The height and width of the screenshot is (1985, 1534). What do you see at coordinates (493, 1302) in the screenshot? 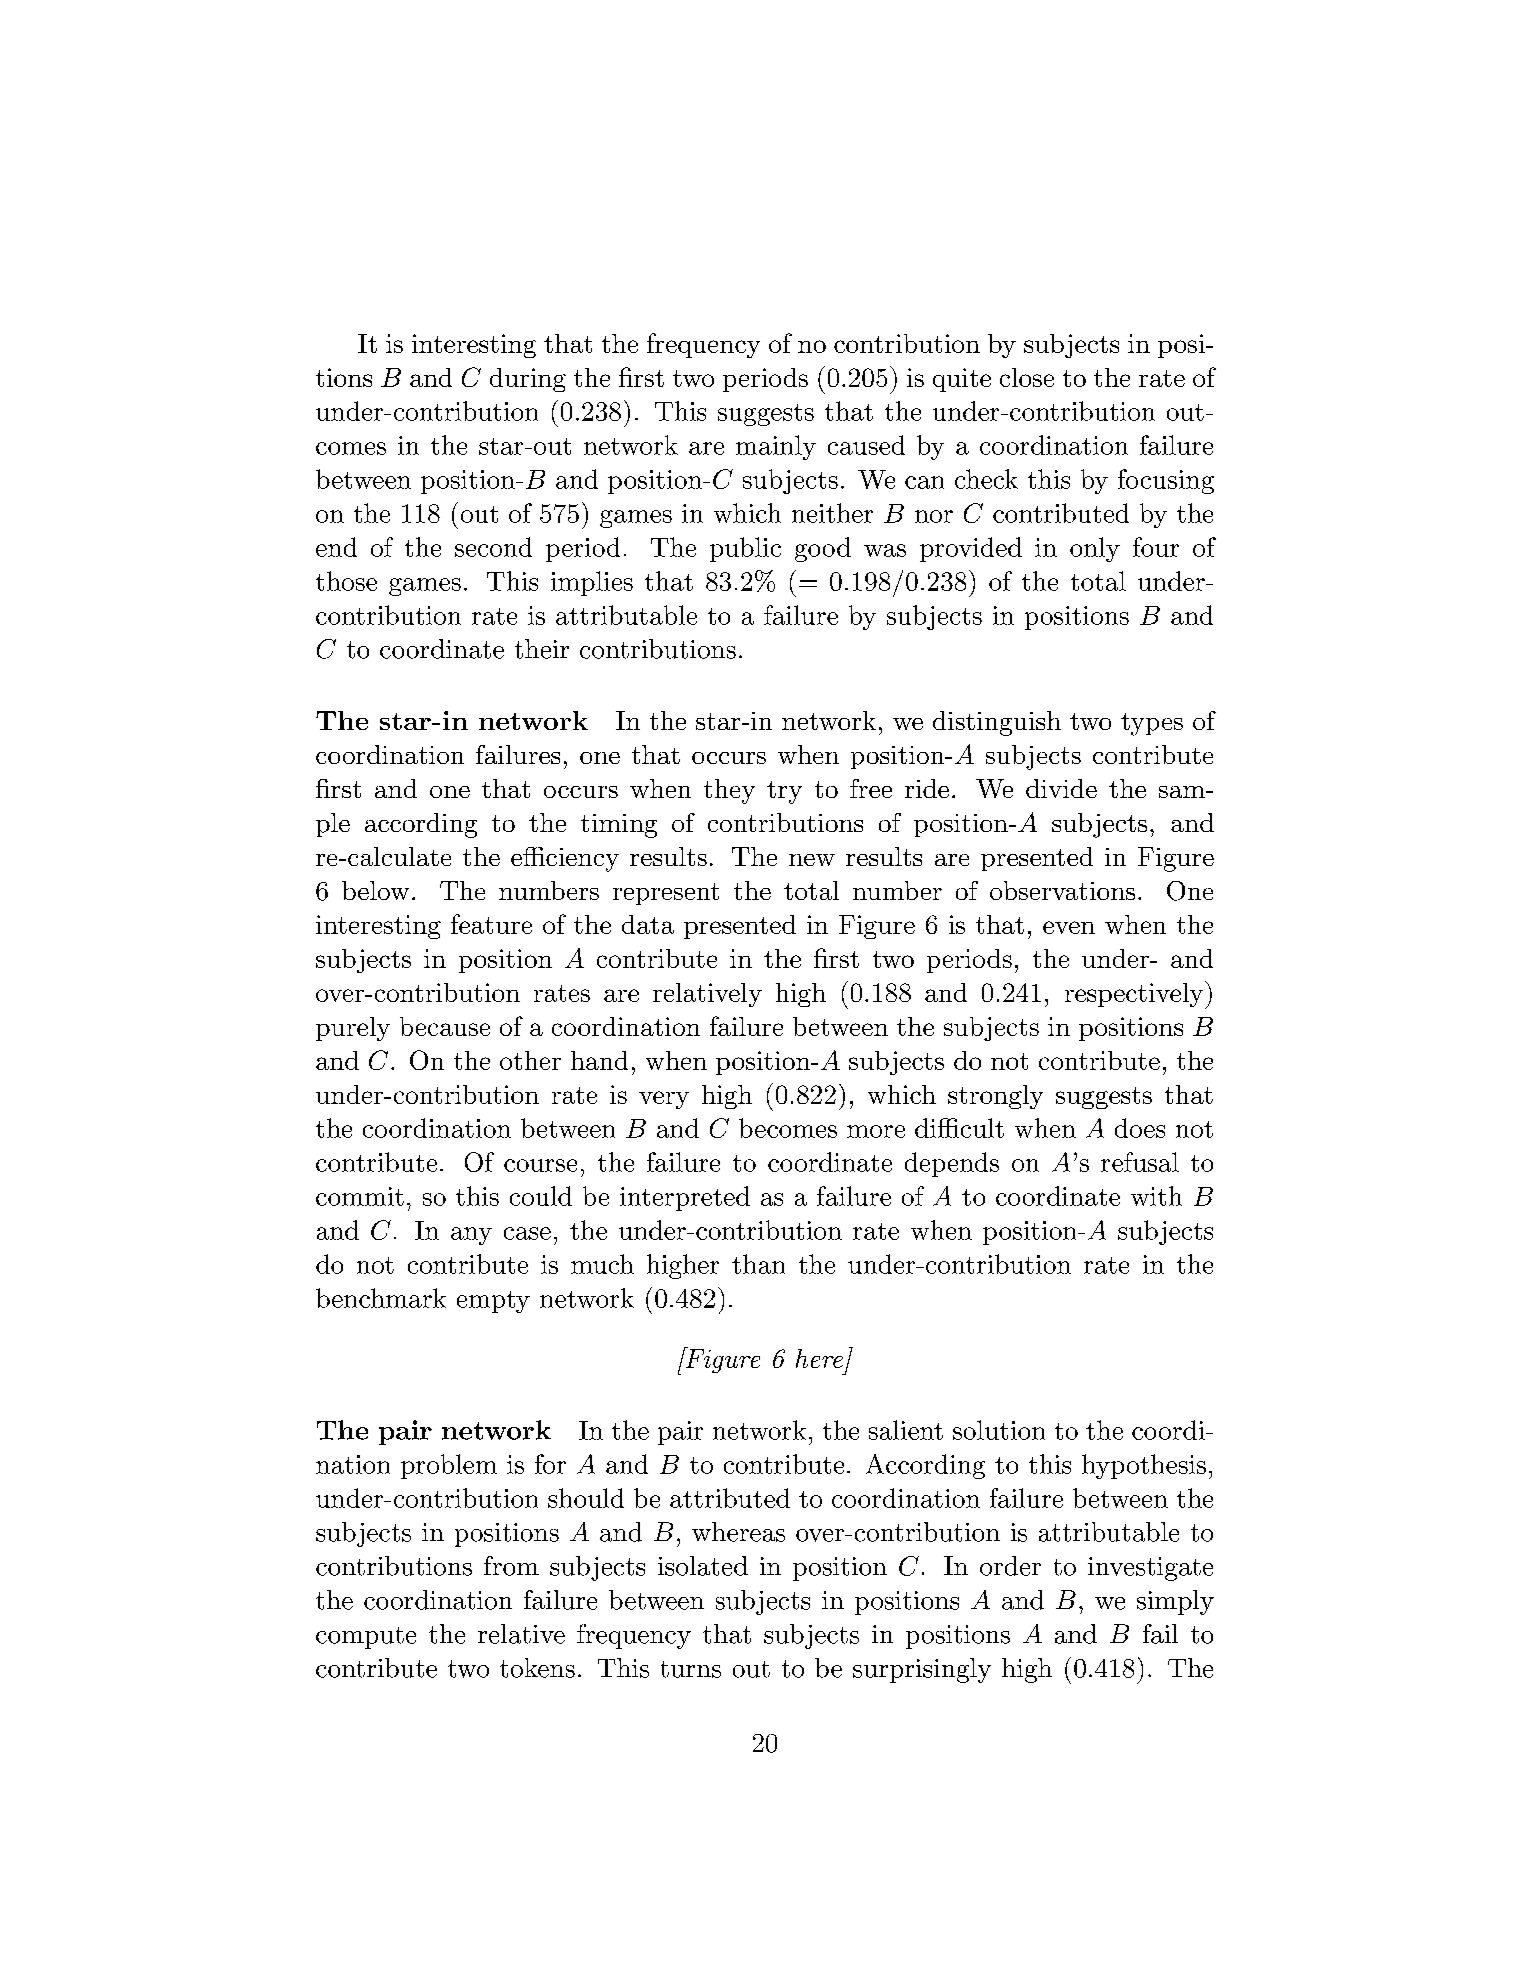
I see `empty` at bounding box center [493, 1302].
